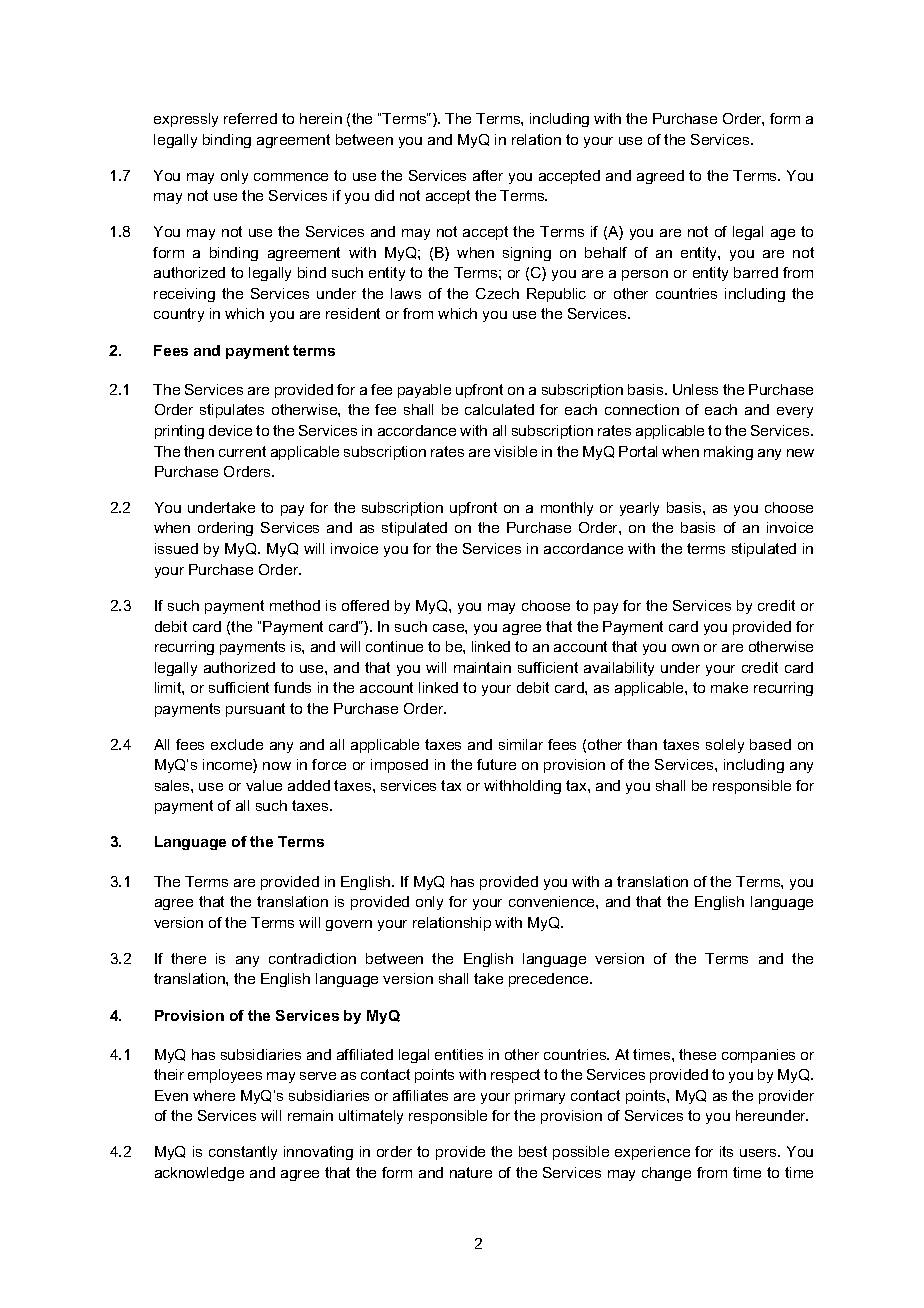 This document has height=1308, width=924. What do you see at coordinates (243, 1153) in the document?
I see `constantly` at bounding box center [243, 1153].
